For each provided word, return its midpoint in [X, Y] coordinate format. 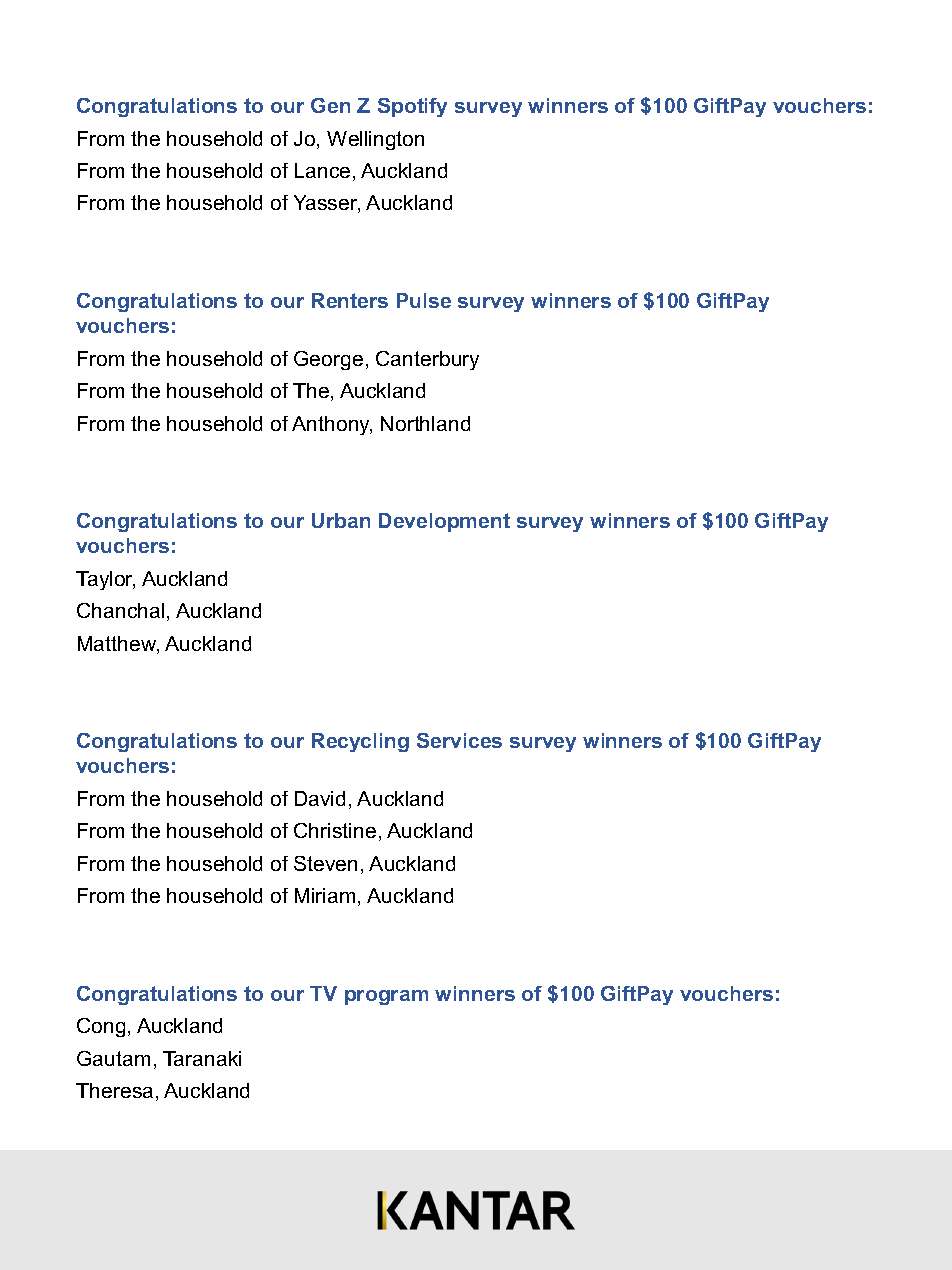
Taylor [105, 580]
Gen [330, 105]
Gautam [113, 1058]
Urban [341, 520]
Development [444, 522]
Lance [322, 170]
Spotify [412, 107]
